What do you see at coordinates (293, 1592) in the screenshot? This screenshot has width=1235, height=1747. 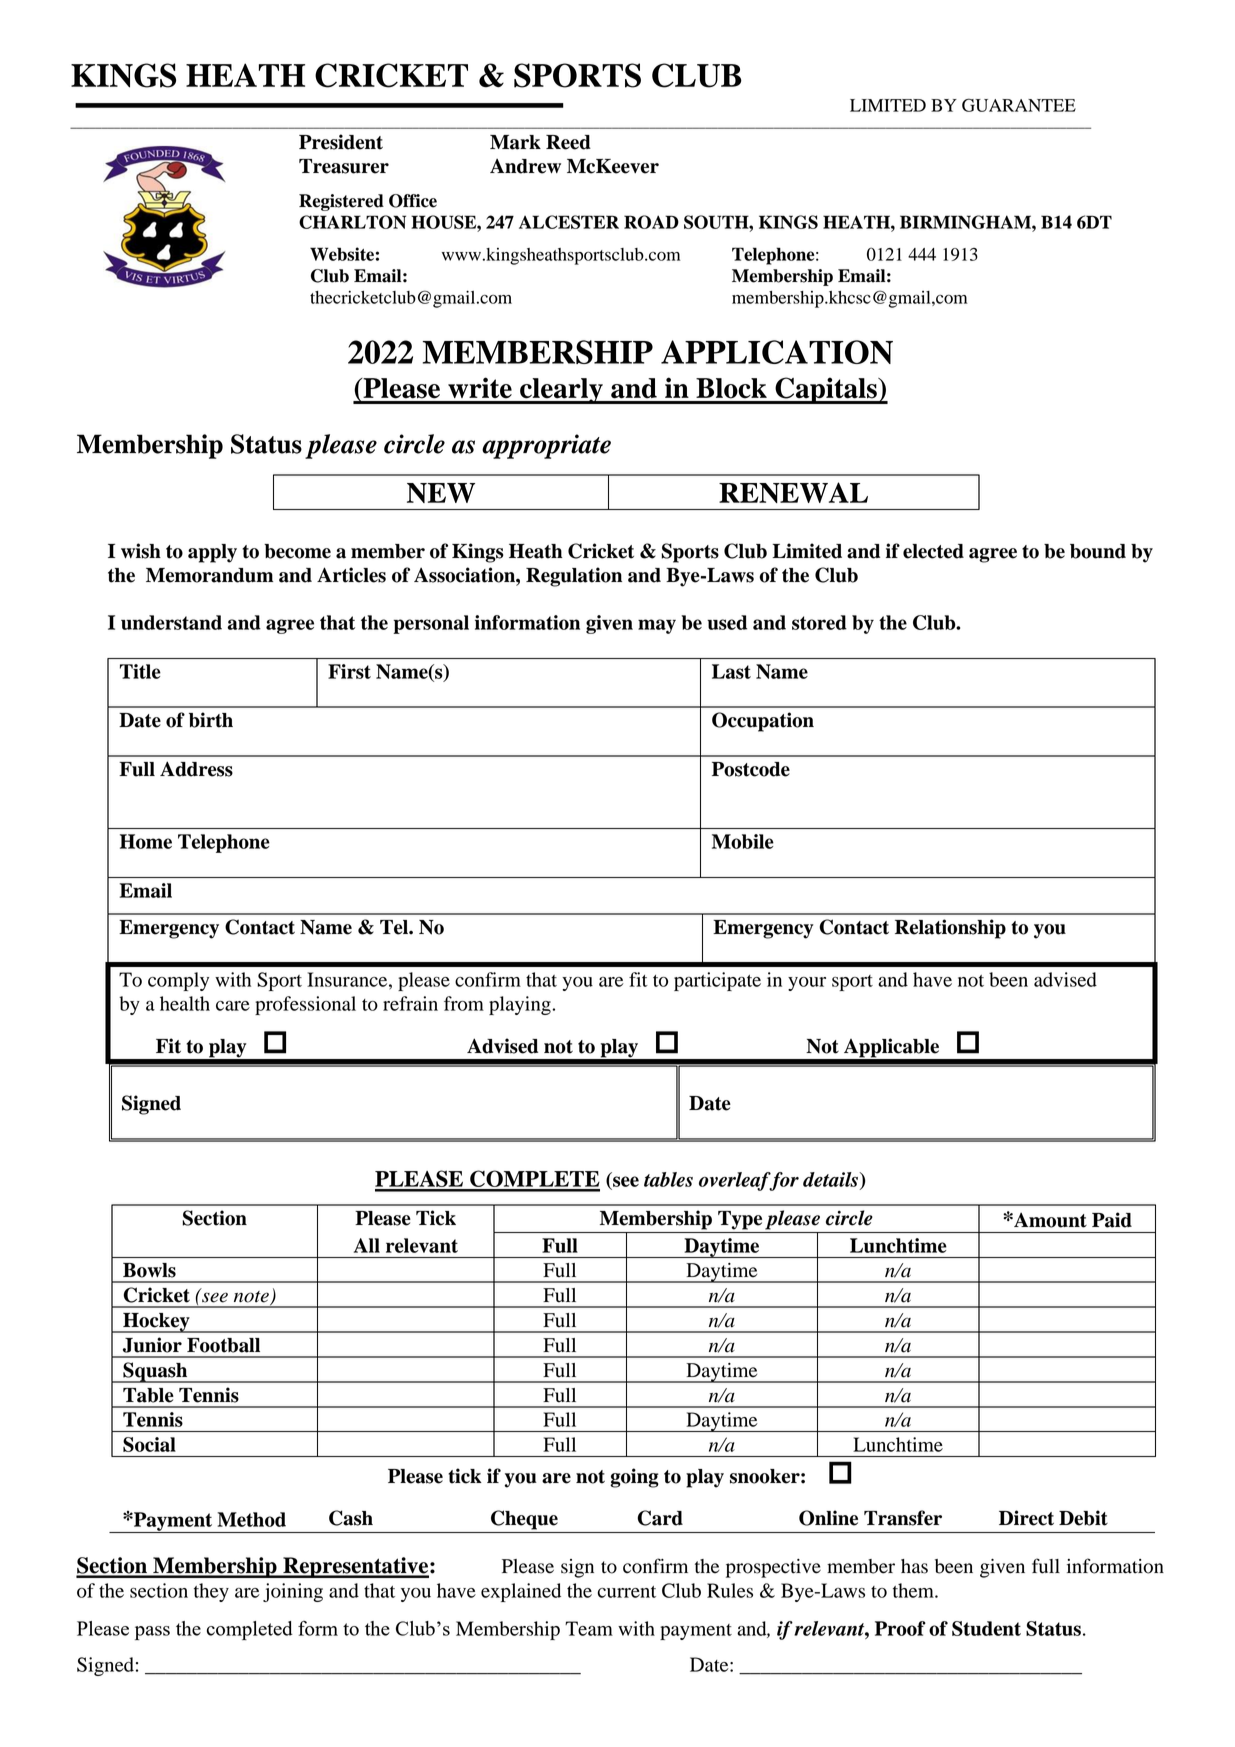 I see `joining` at bounding box center [293, 1592].
